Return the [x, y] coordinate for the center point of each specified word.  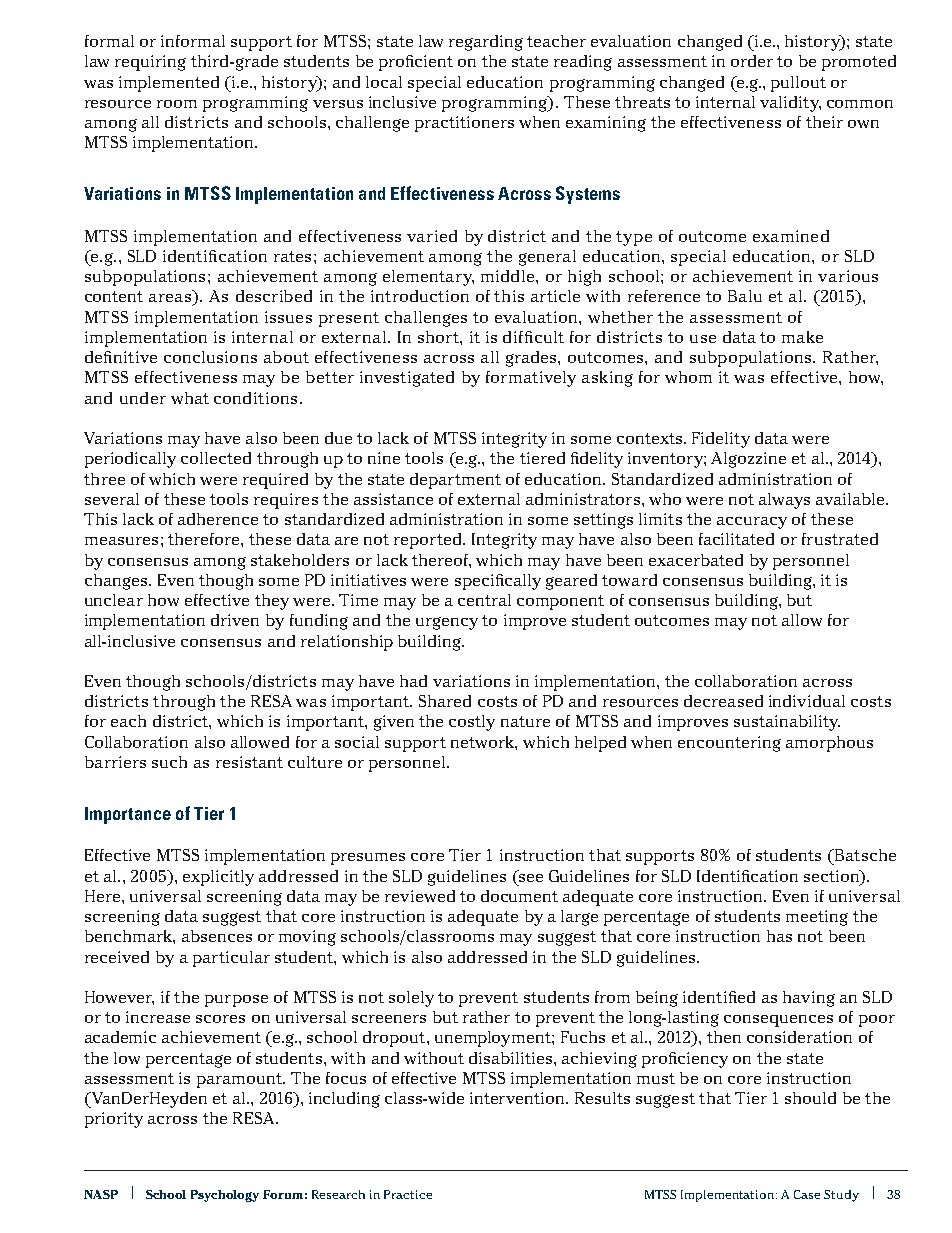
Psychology [225, 1196]
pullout [798, 84]
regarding [486, 43]
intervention [518, 1098]
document [519, 896]
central [484, 600]
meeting [817, 918]
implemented [169, 84]
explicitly [218, 878]
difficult [533, 337]
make [802, 337]
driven [235, 620]
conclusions [210, 357]
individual [807, 701]
